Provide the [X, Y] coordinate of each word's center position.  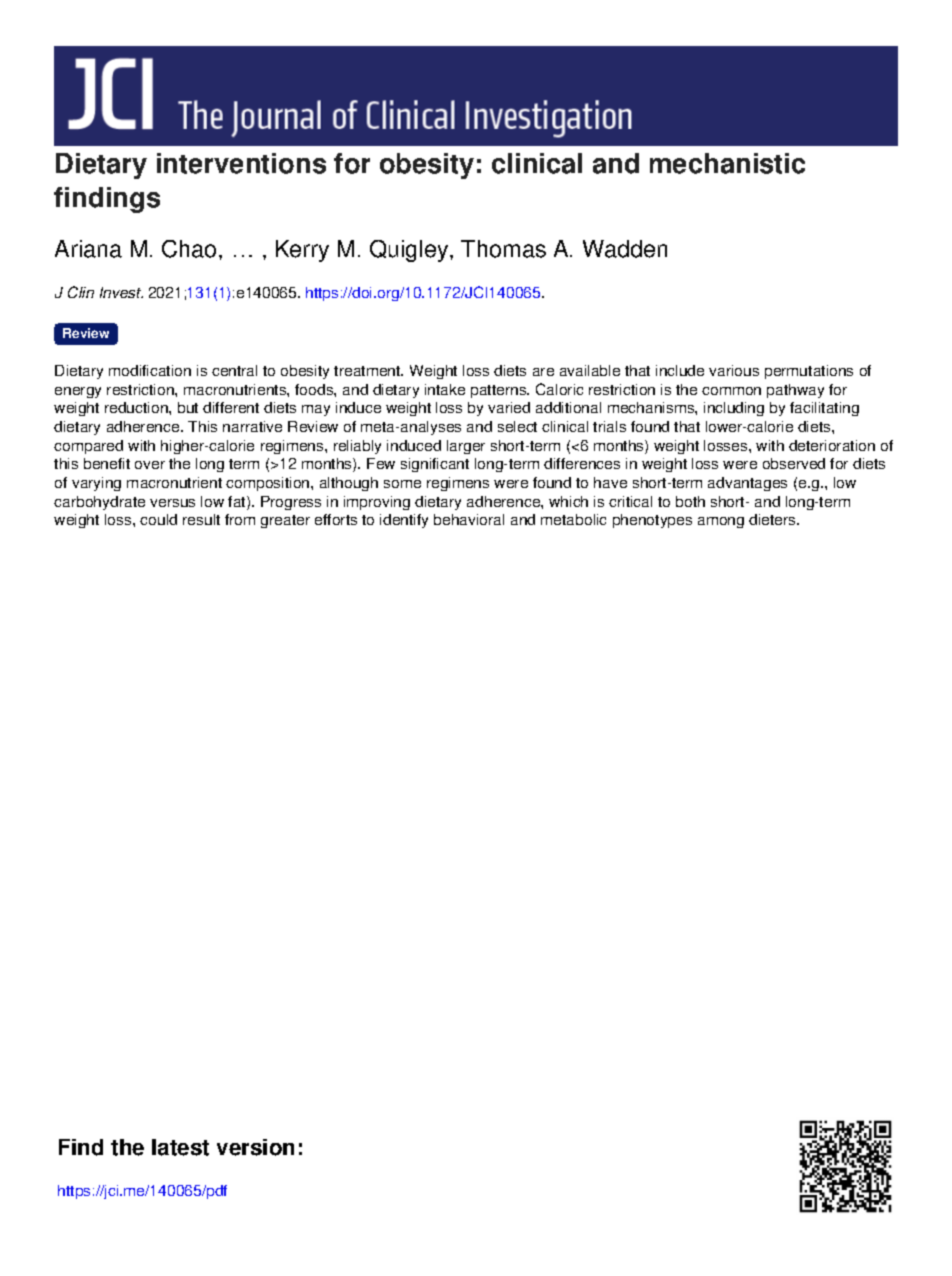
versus [172, 503]
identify [404, 521]
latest [180, 1147]
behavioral [469, 519]
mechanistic [727, 163]
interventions [241, 163]
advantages [747, 484]
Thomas [503, 249]
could [158, 519]
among [721, 522]
